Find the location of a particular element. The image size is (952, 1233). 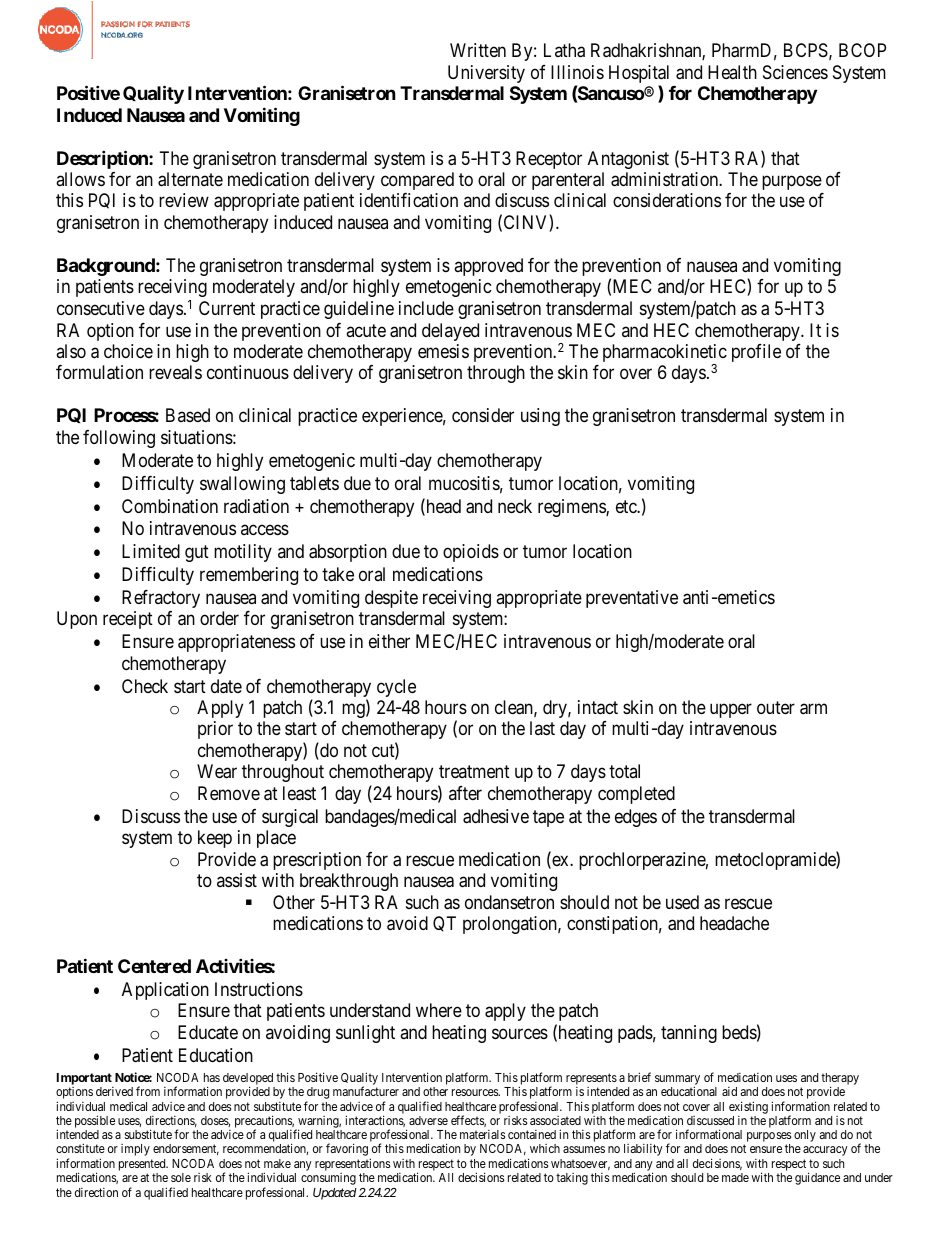

Description is located at coordinates (103, 159).
